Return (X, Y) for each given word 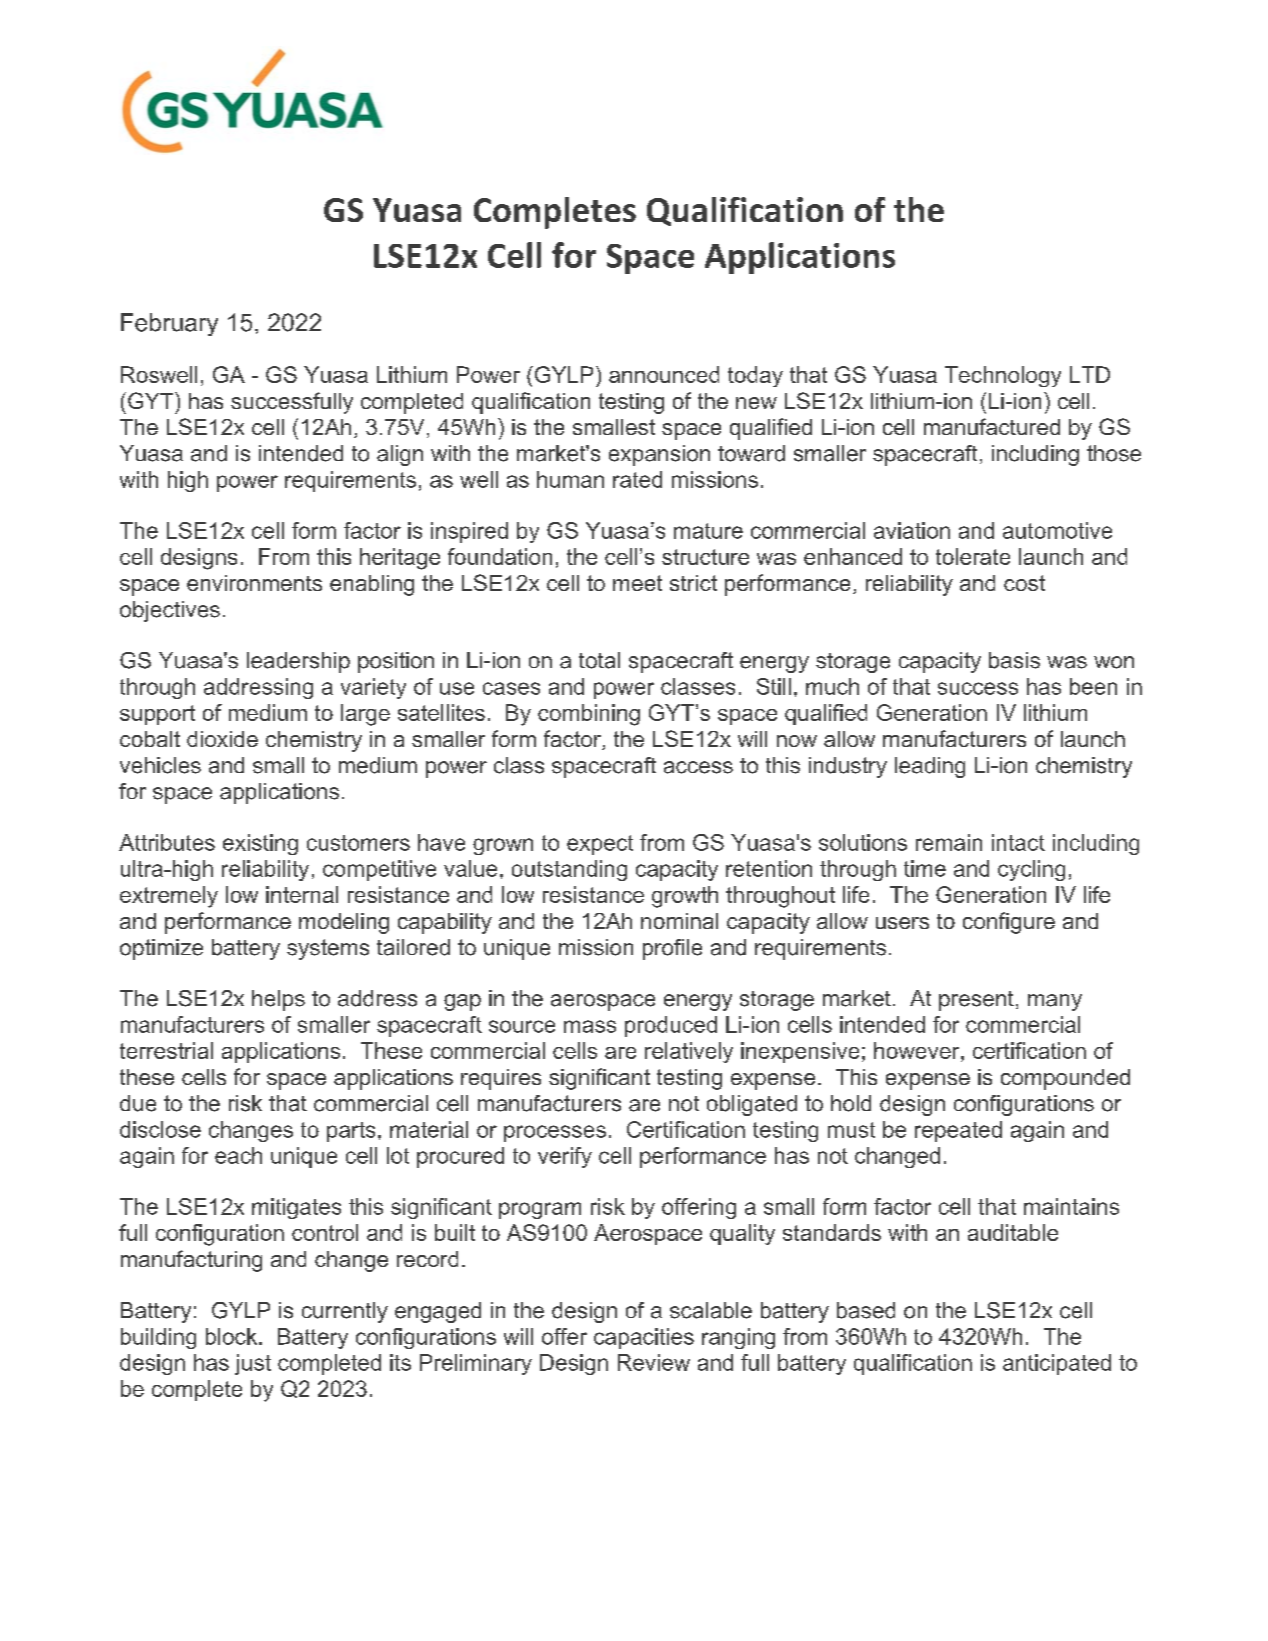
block (233, 1336)
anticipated (1057, 1364)
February (169, 324)
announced (664, 374)
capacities (644, 1338)
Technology (1003, 376)
